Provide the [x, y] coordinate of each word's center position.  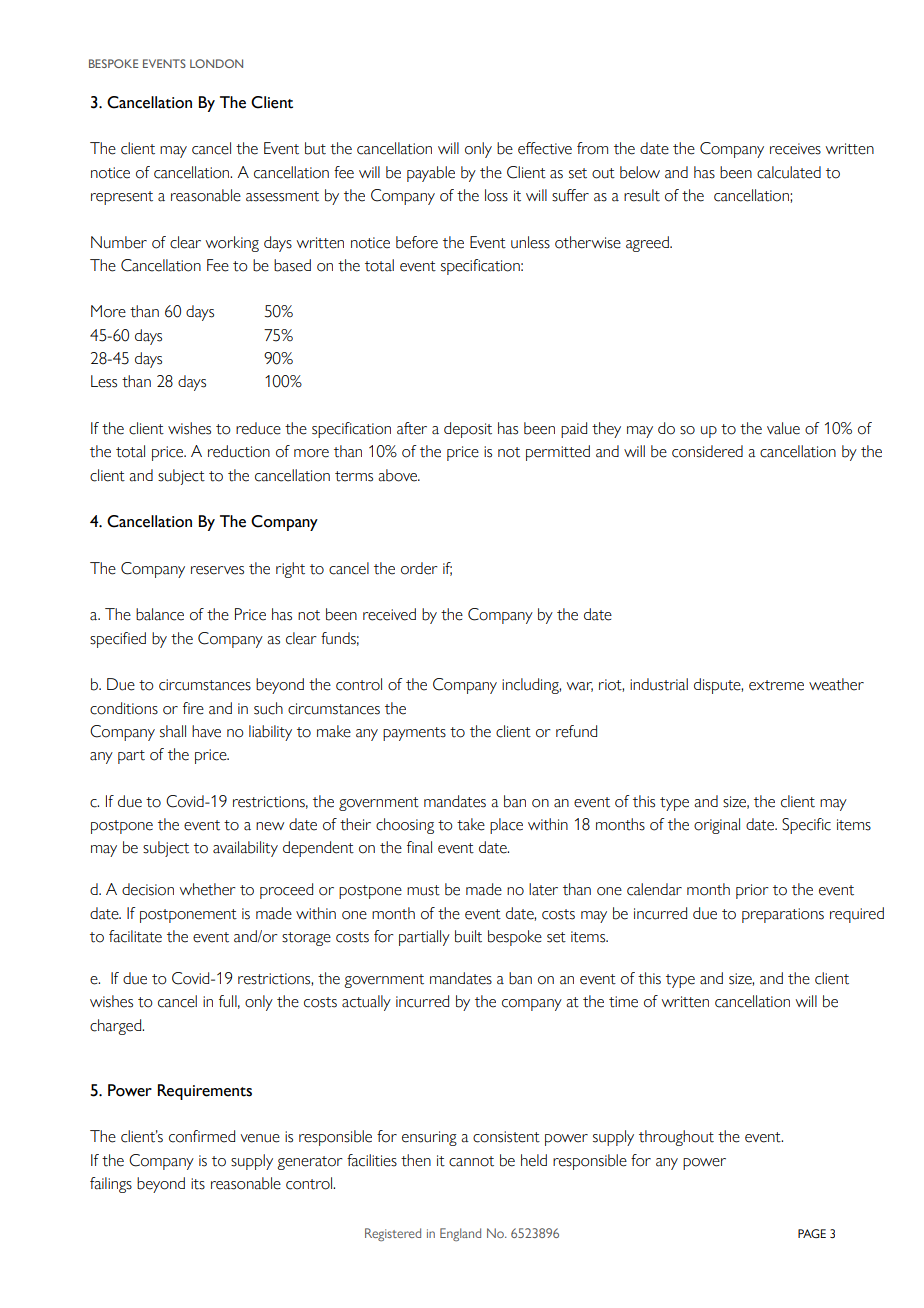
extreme [776, 685]
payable [431, 174]
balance [160, 614]
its [198, 1184]
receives [795, 149]
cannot [471, 1161]
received [389, 614]
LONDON [216, 63]
